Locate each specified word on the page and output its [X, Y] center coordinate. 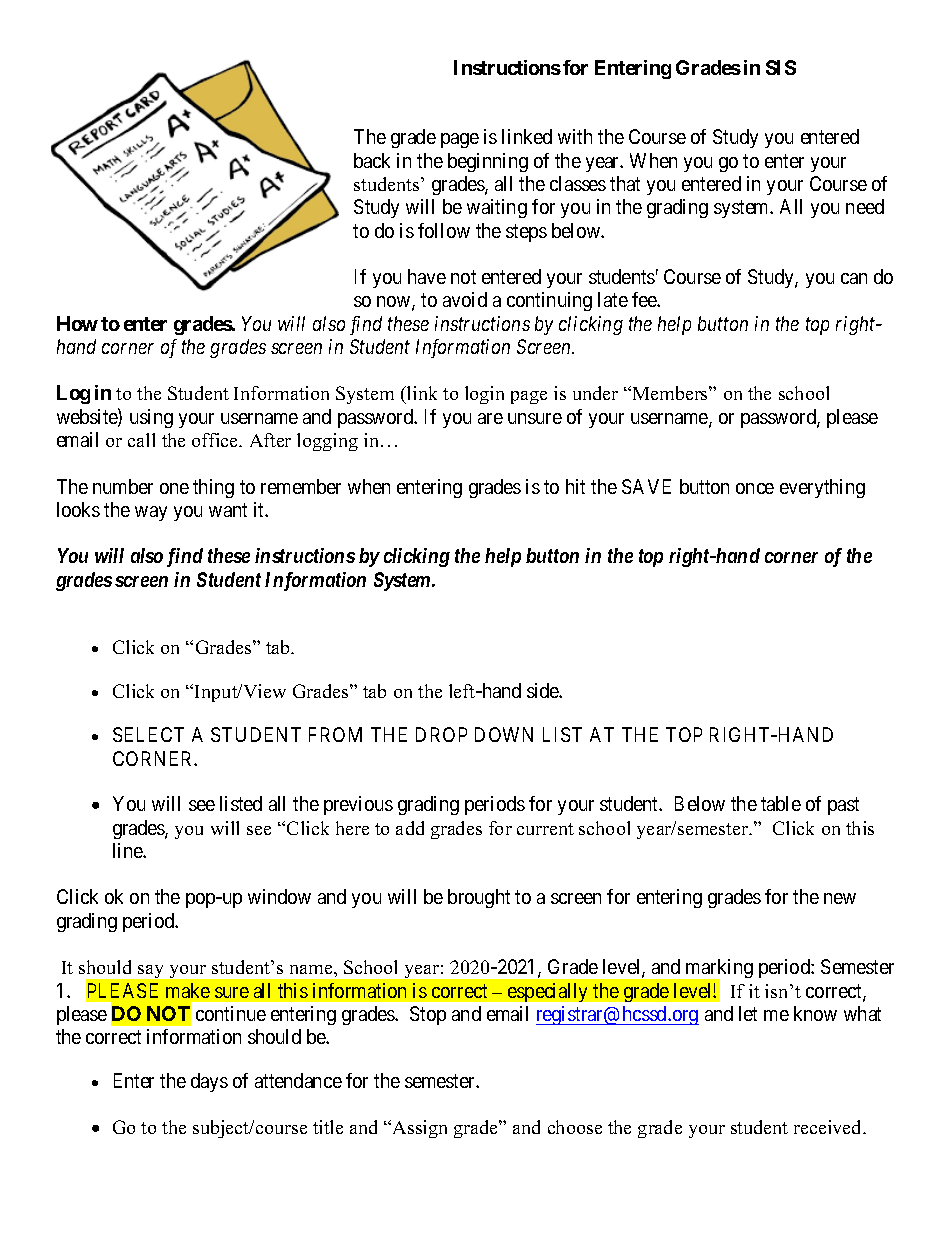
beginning [488, 162]
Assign [418, 1129]
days [209, 1082]
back [372, 160]
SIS [781, 67]
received [829, 1127]
